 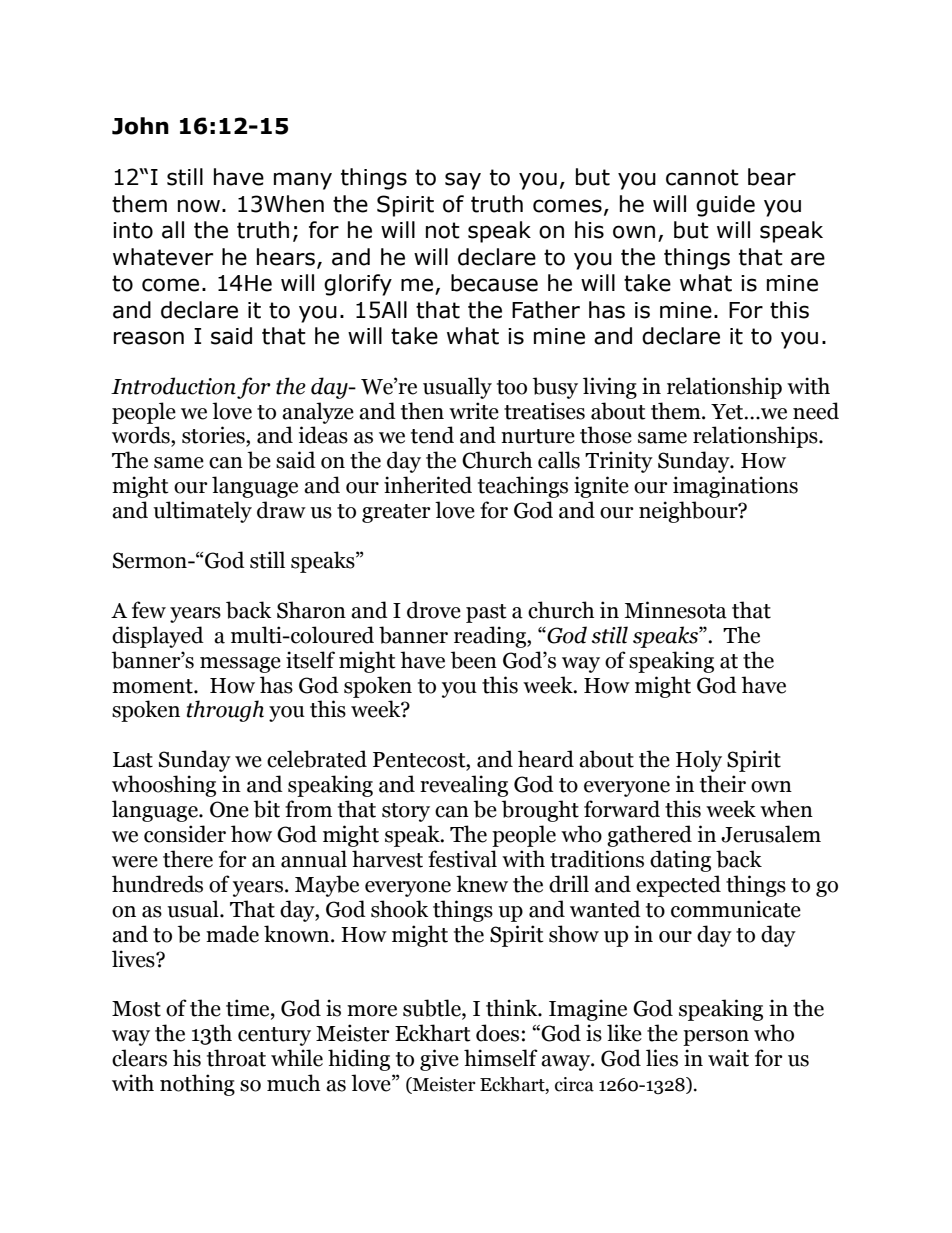 I want to click on Jerusalem, so click(x=771, y=834).
